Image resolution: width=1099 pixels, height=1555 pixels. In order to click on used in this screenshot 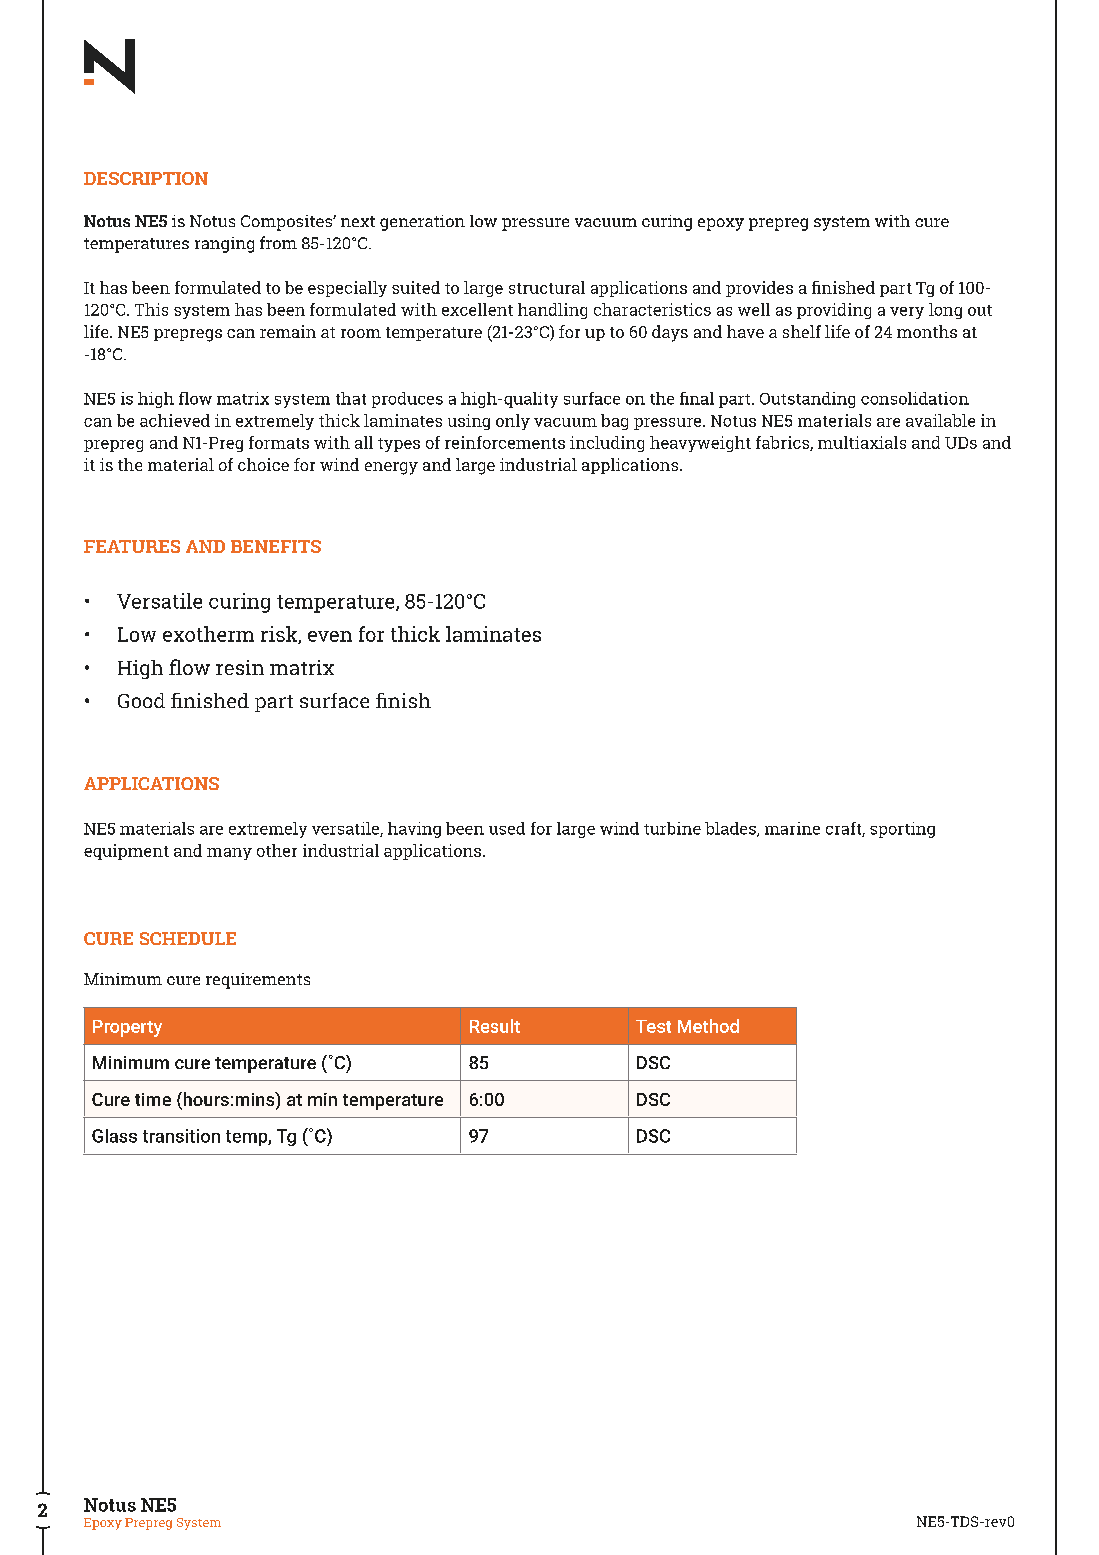, I will do `click(507, 828)`.
